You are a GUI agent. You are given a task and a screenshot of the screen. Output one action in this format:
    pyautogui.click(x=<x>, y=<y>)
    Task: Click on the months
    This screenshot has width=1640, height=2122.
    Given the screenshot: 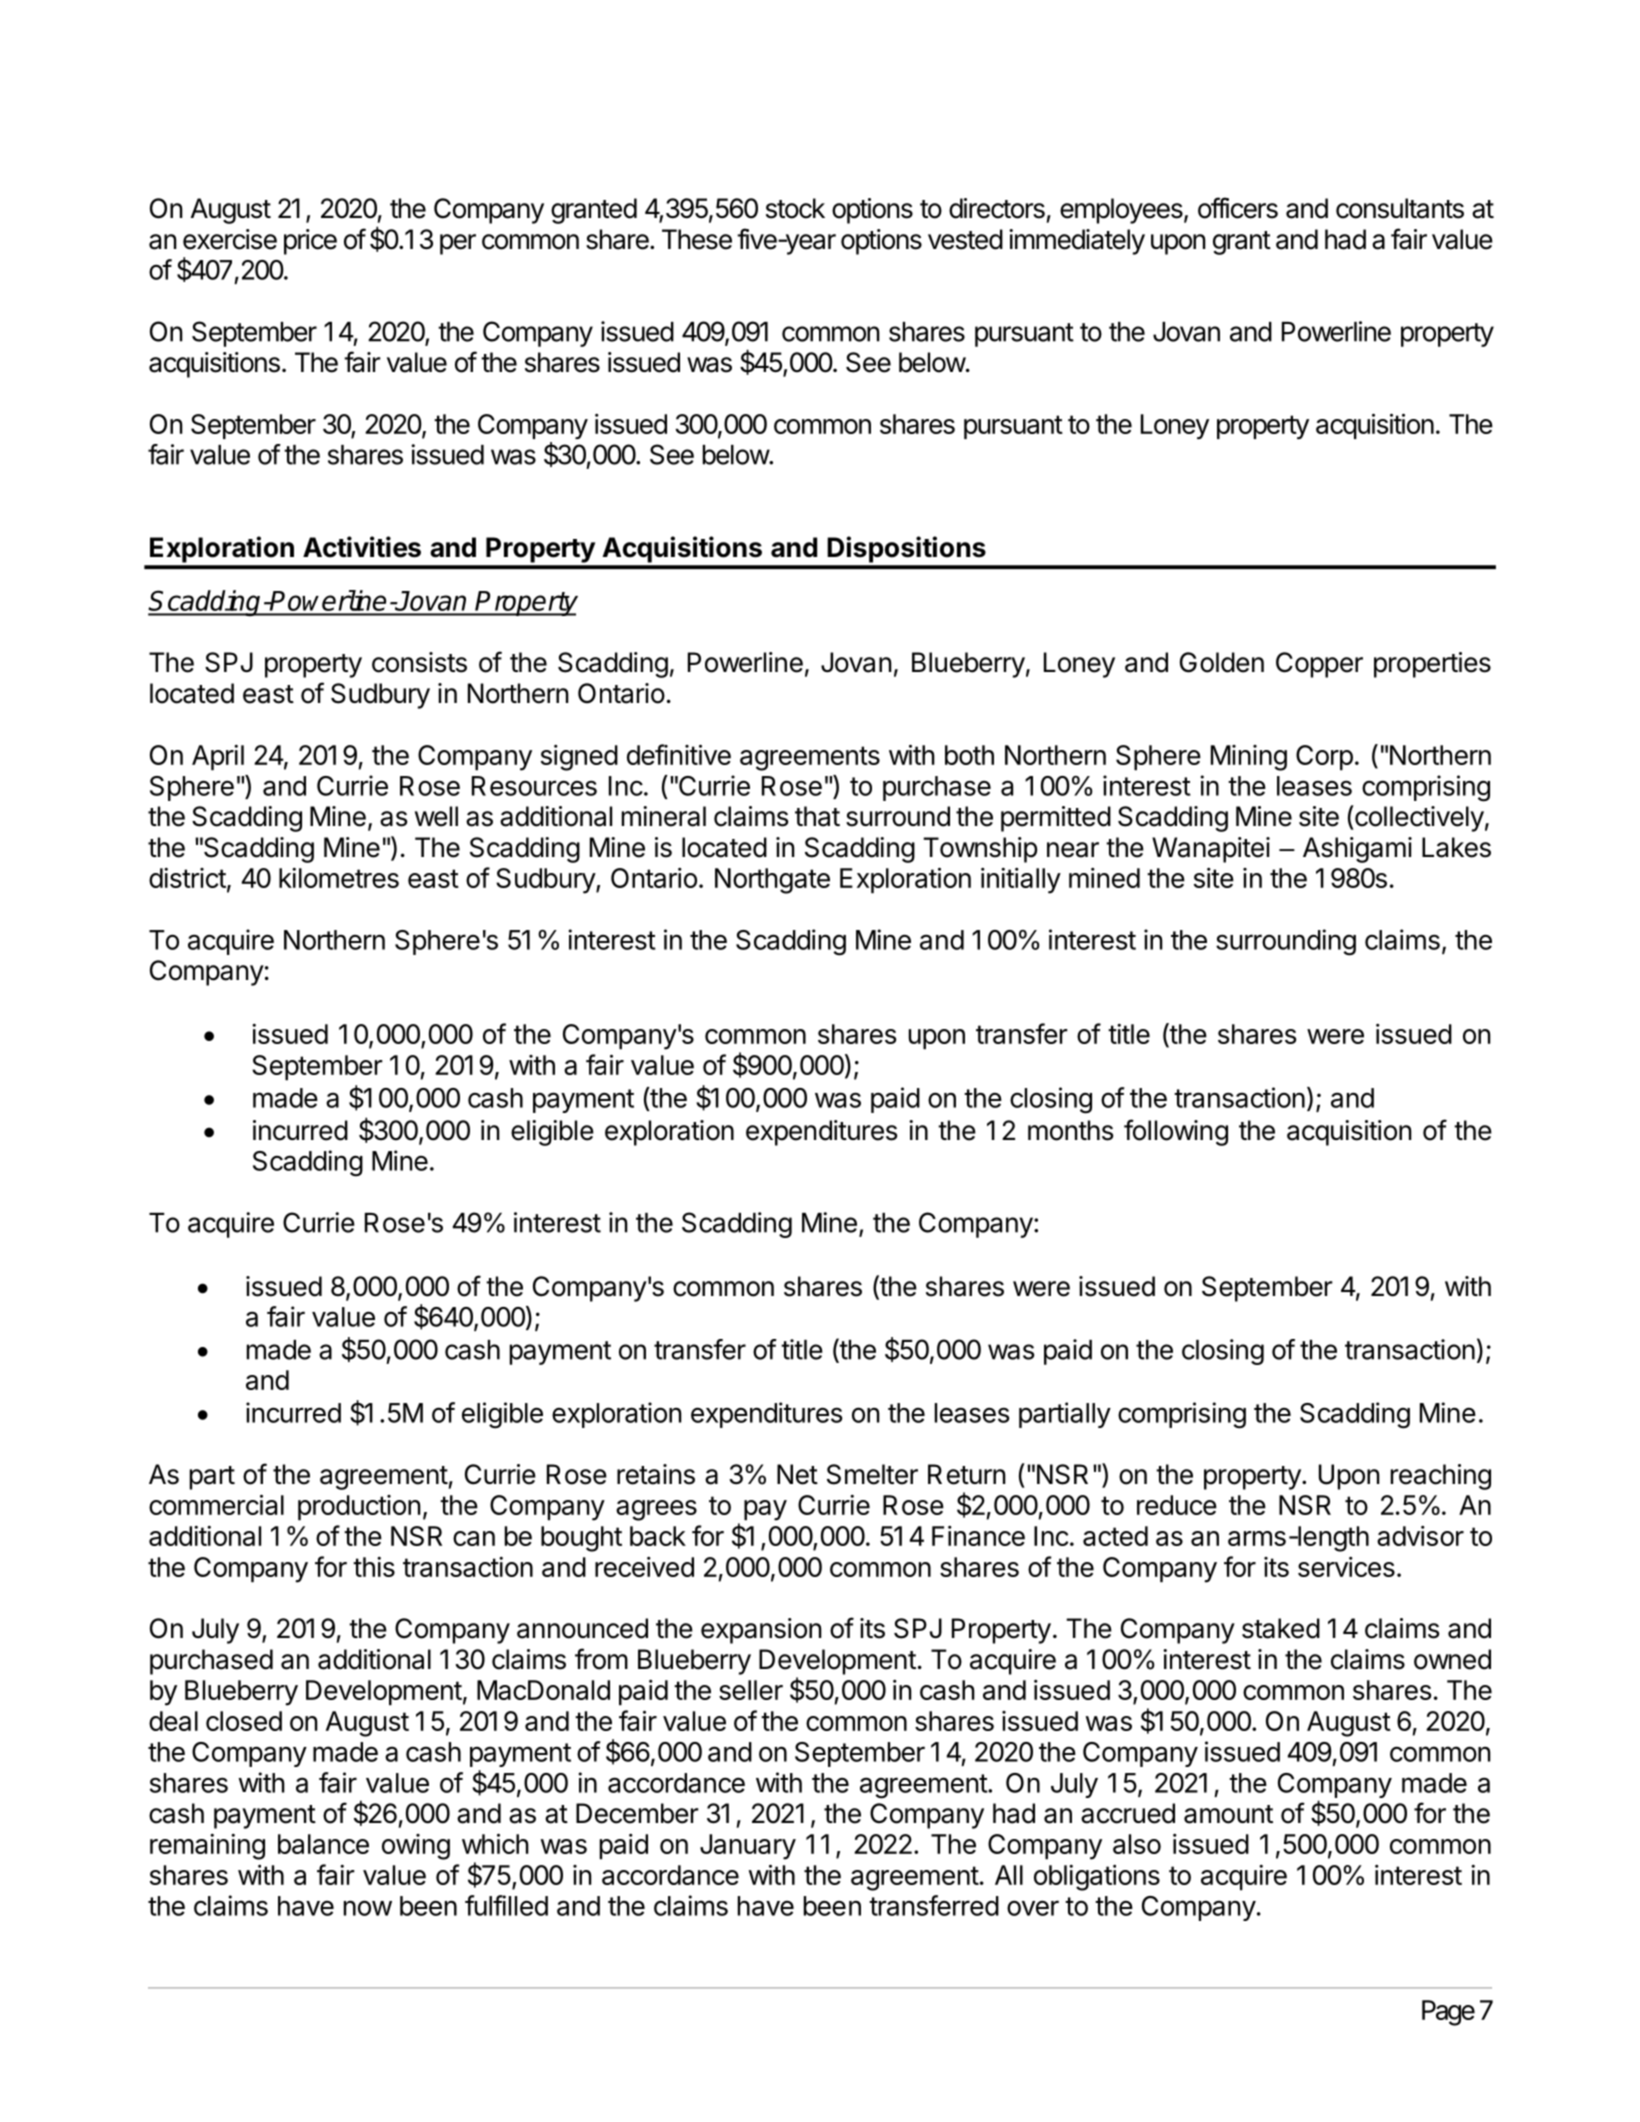 What is the action you would take?
    pyautogui.click(x=1070, y=1130)
